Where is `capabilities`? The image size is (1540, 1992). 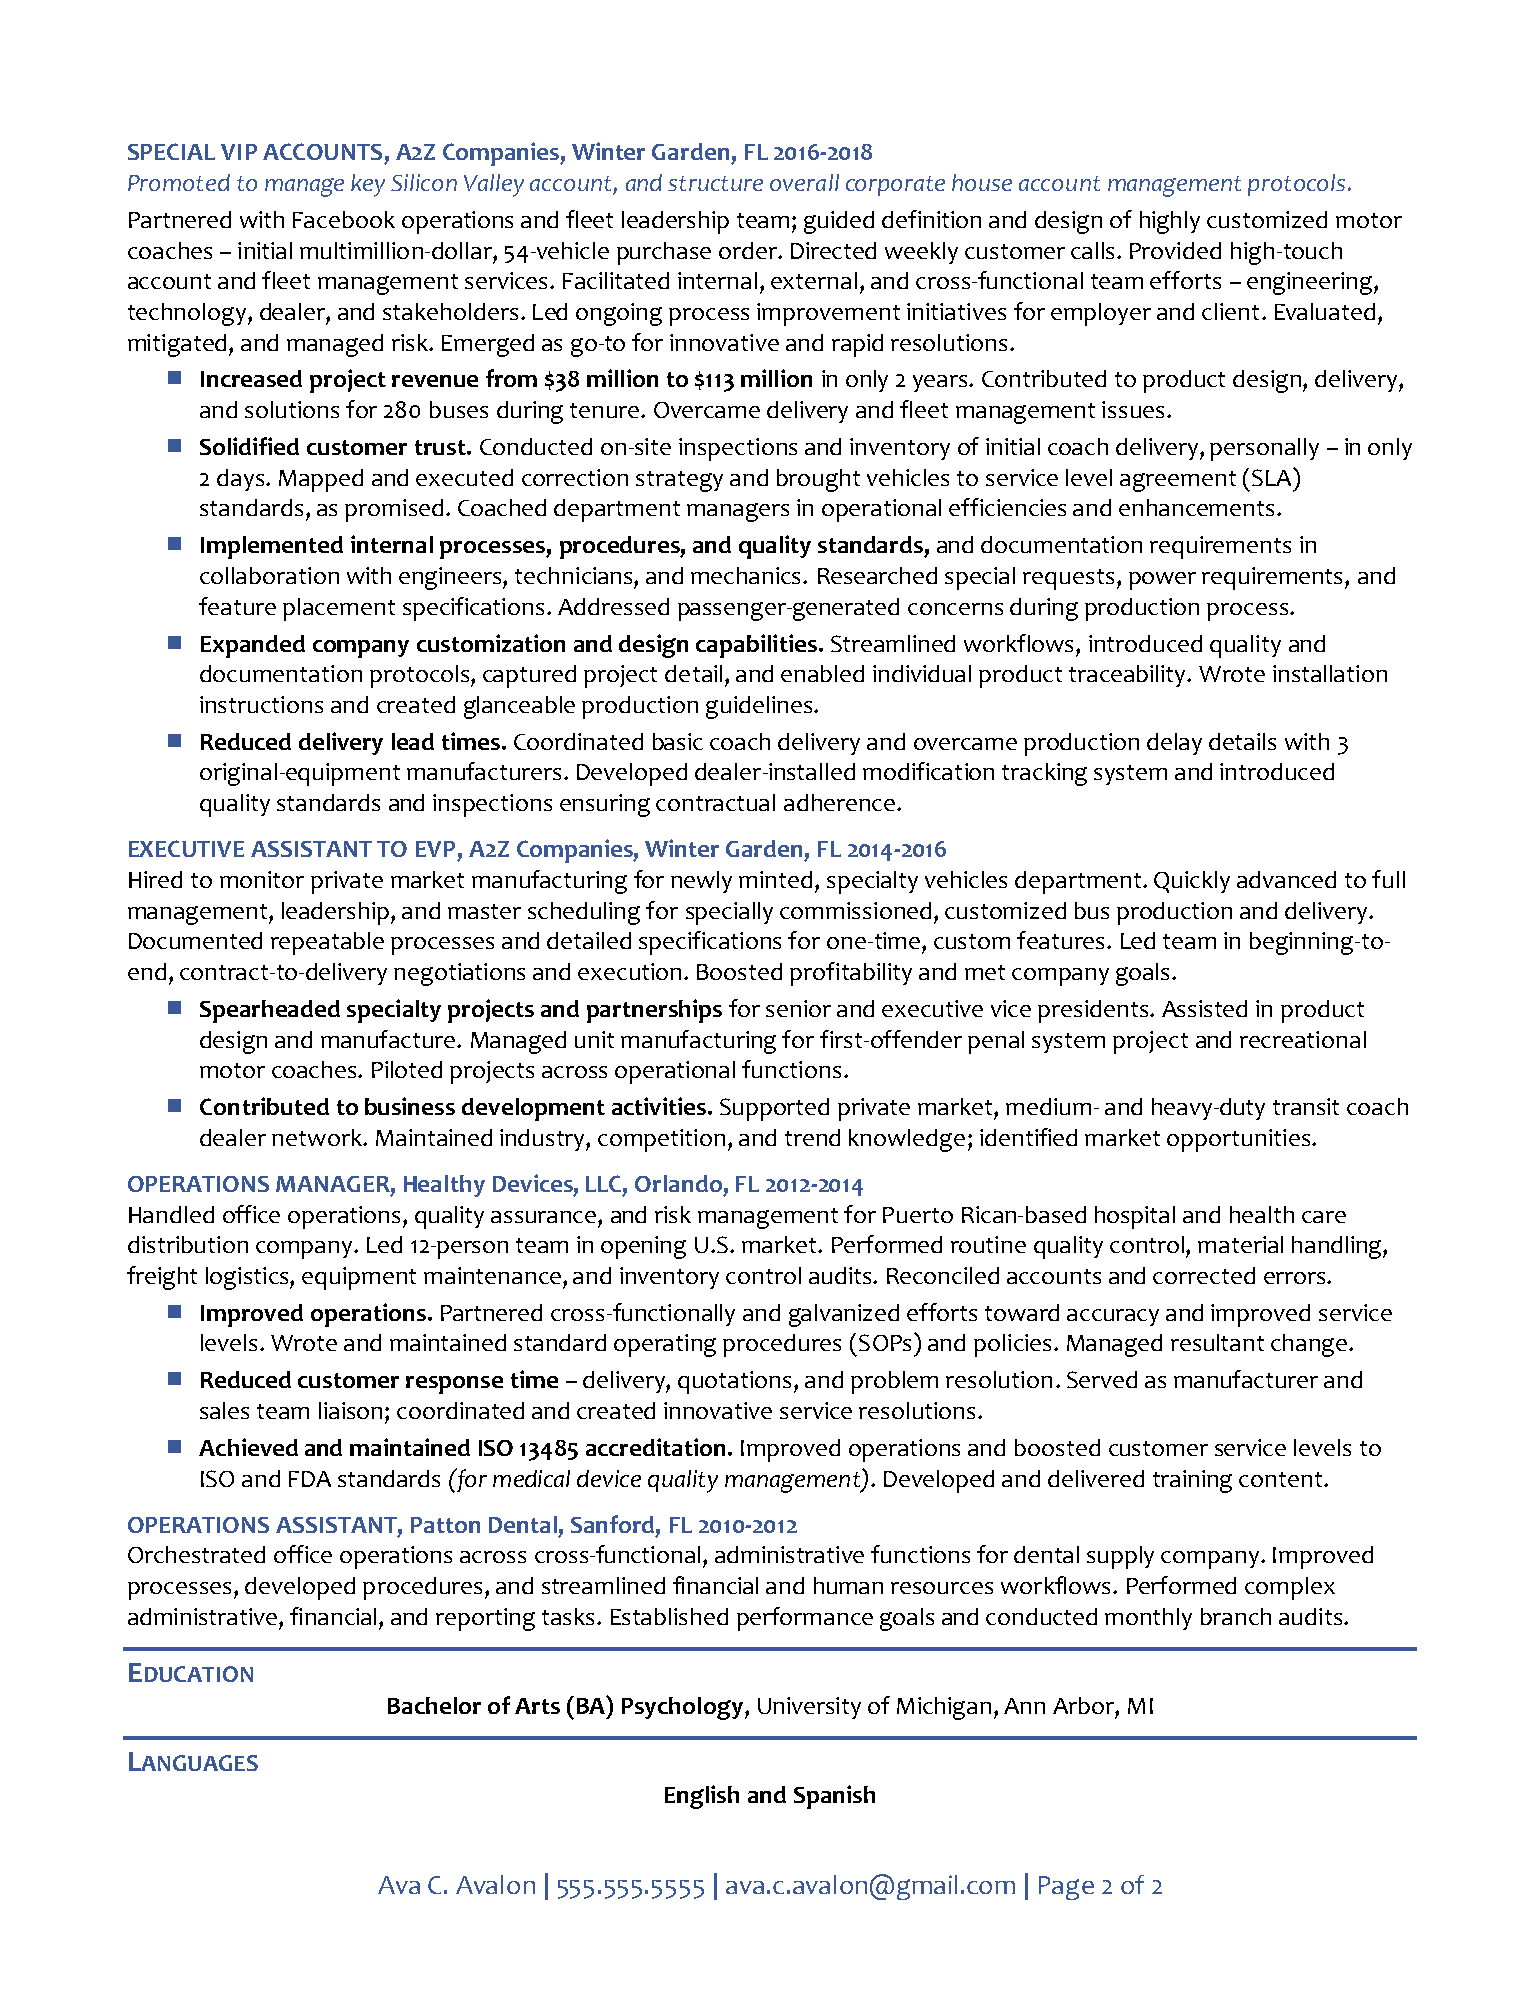
capabilities is located at coordinates (756, 646).
